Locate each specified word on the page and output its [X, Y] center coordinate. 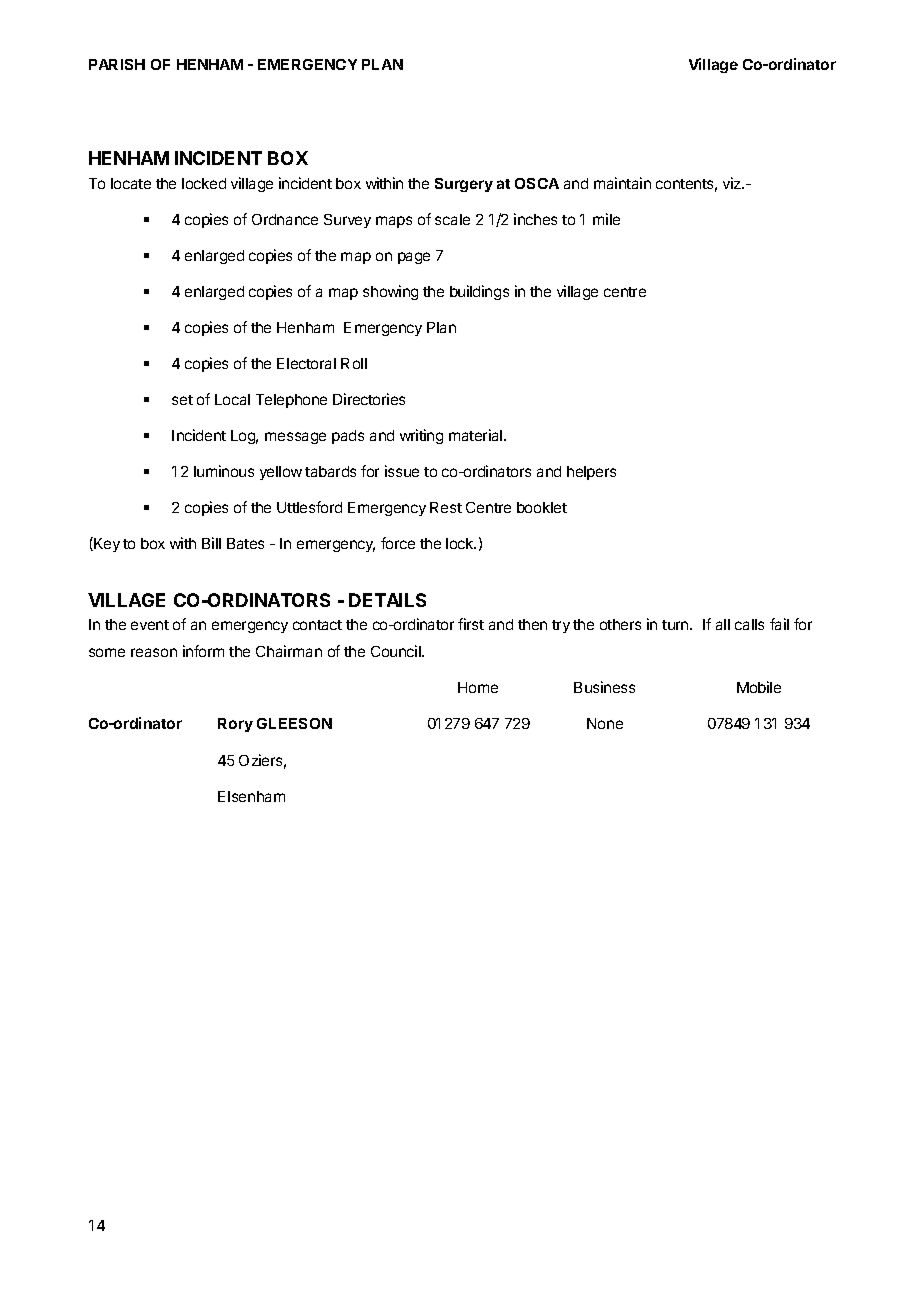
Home [478, 687]
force [398, 543]
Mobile [759, 687]
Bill [211, 543]
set [182, 400]
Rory [235, 725]
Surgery [464, 185]
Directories [369, 399]
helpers [591, 473]
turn [676, 625]
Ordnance [285, 219]
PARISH [117, 64]
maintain [622, 183]
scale [452, 219]
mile [606, 219]
